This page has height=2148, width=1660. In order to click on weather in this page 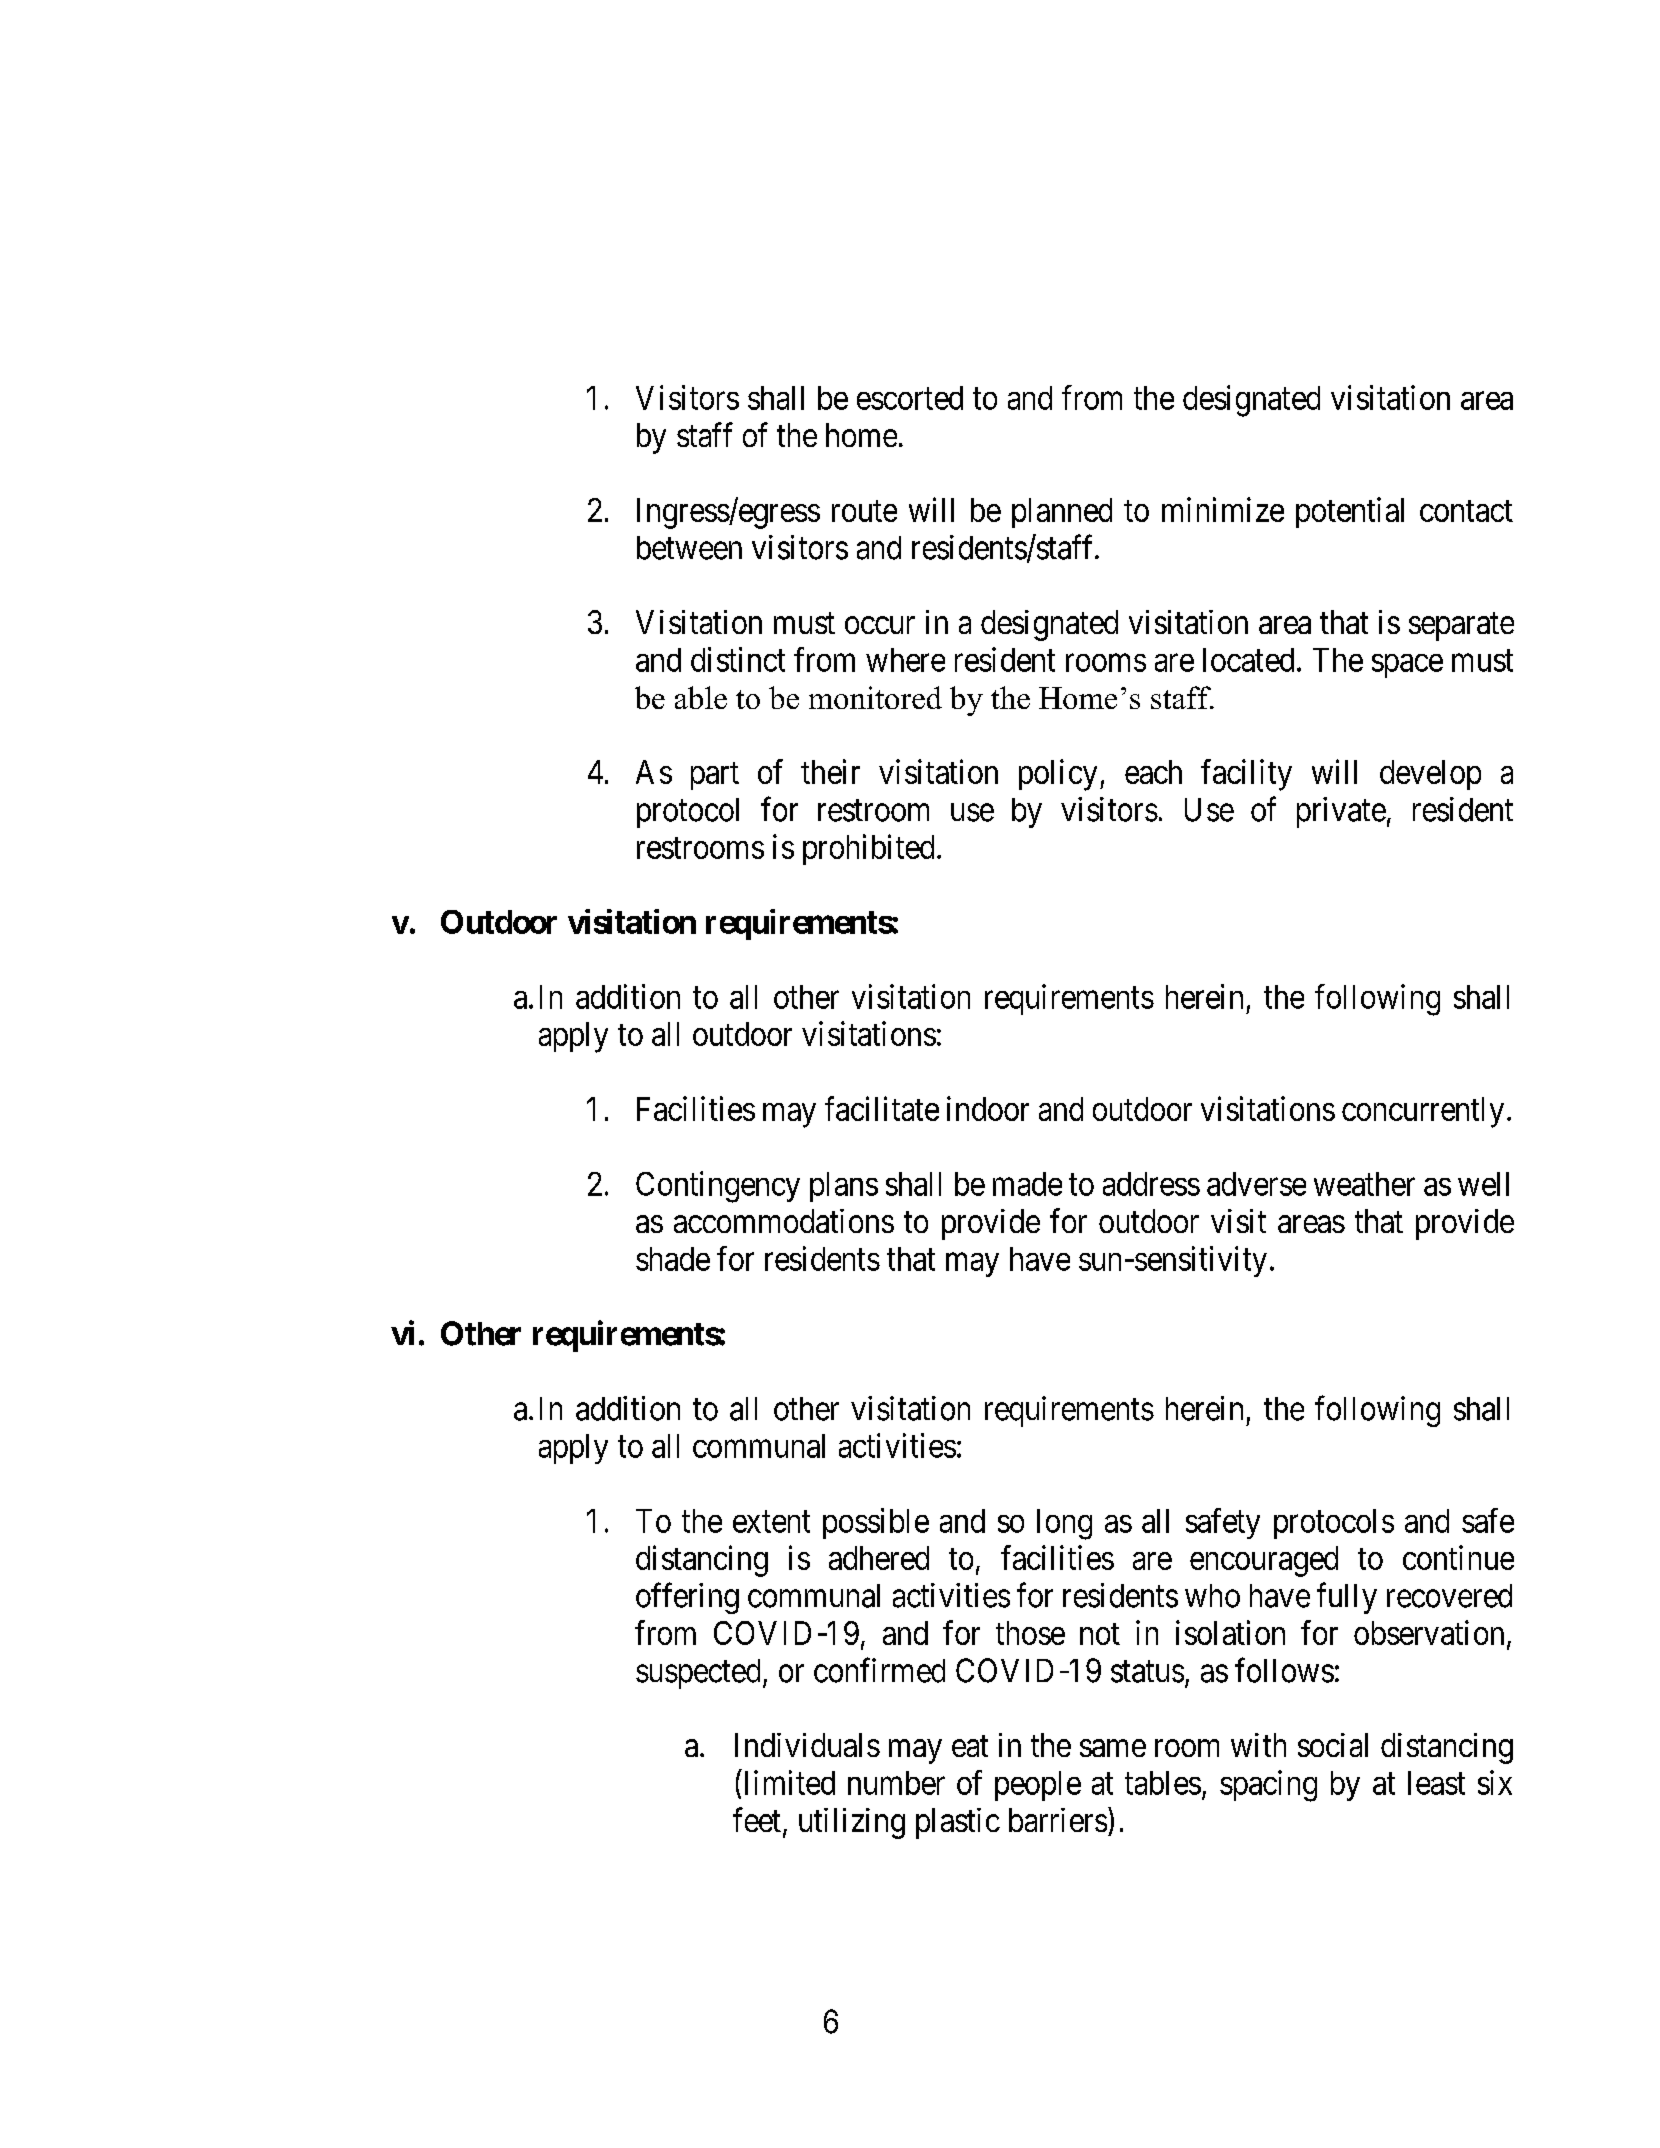, I will do `click(1364, 1184)`.
